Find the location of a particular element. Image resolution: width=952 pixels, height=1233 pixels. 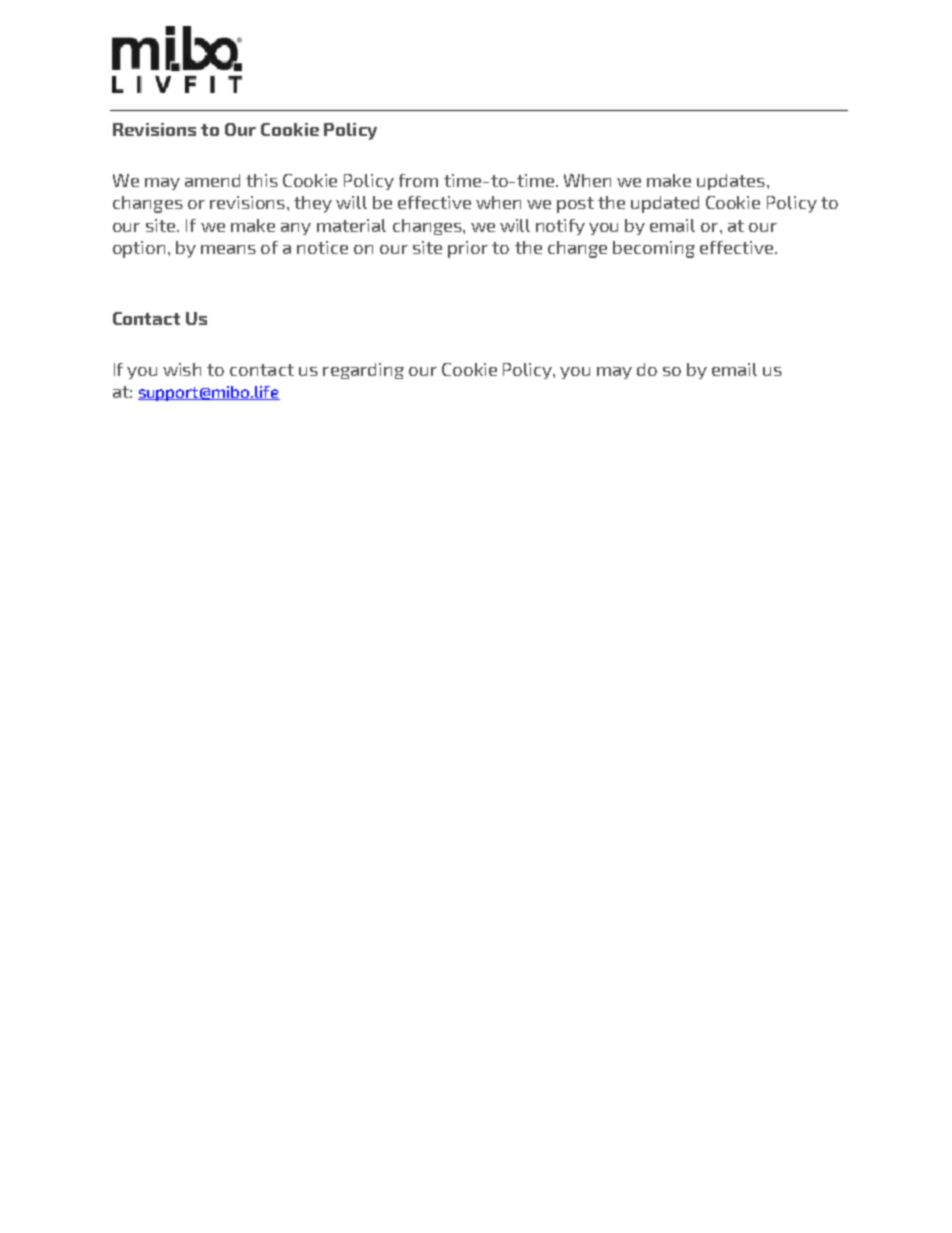

from is located at coordinates (418, 180).
